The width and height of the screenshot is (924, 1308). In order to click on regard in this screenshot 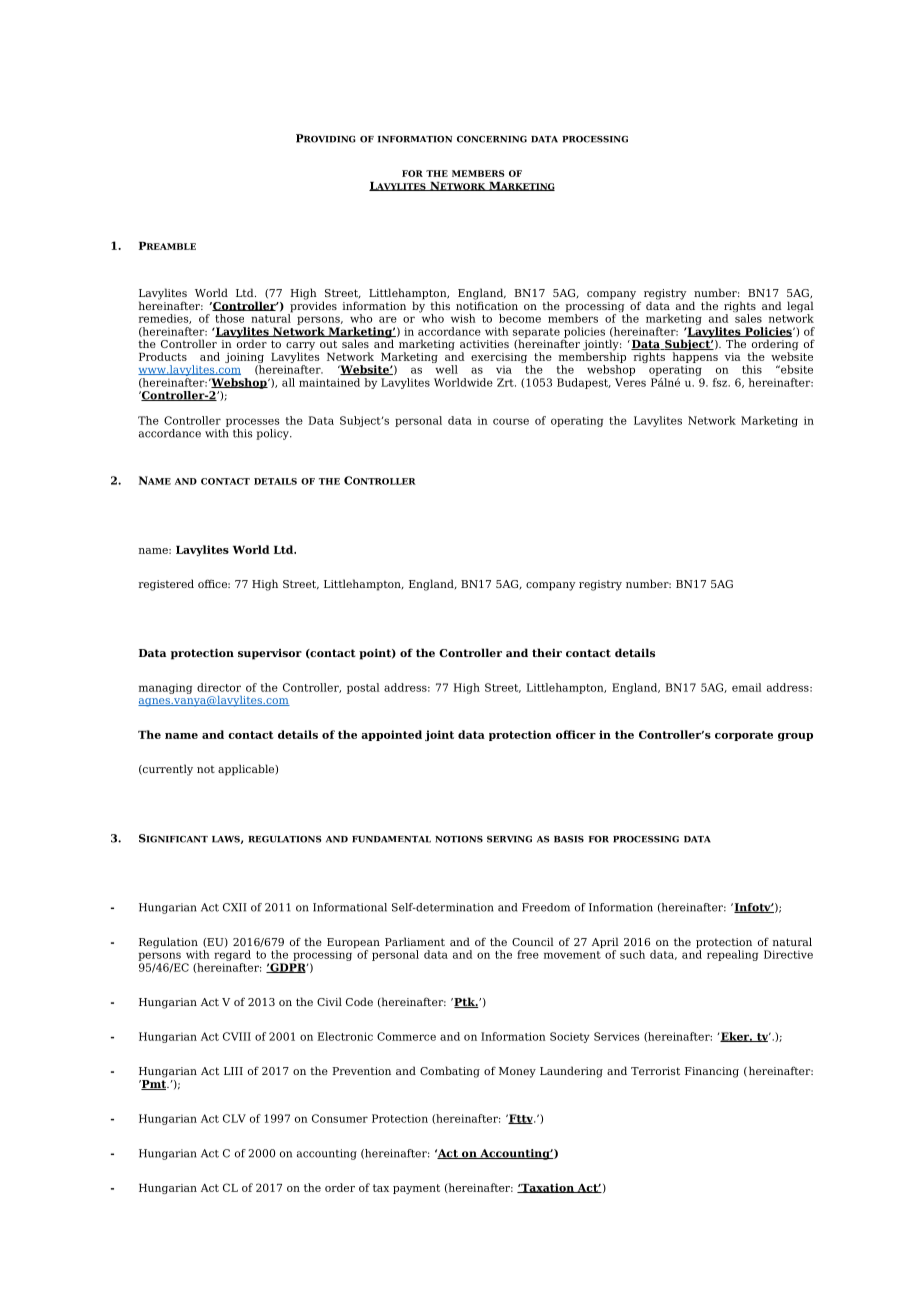, I will do `click(232, 955)`.
